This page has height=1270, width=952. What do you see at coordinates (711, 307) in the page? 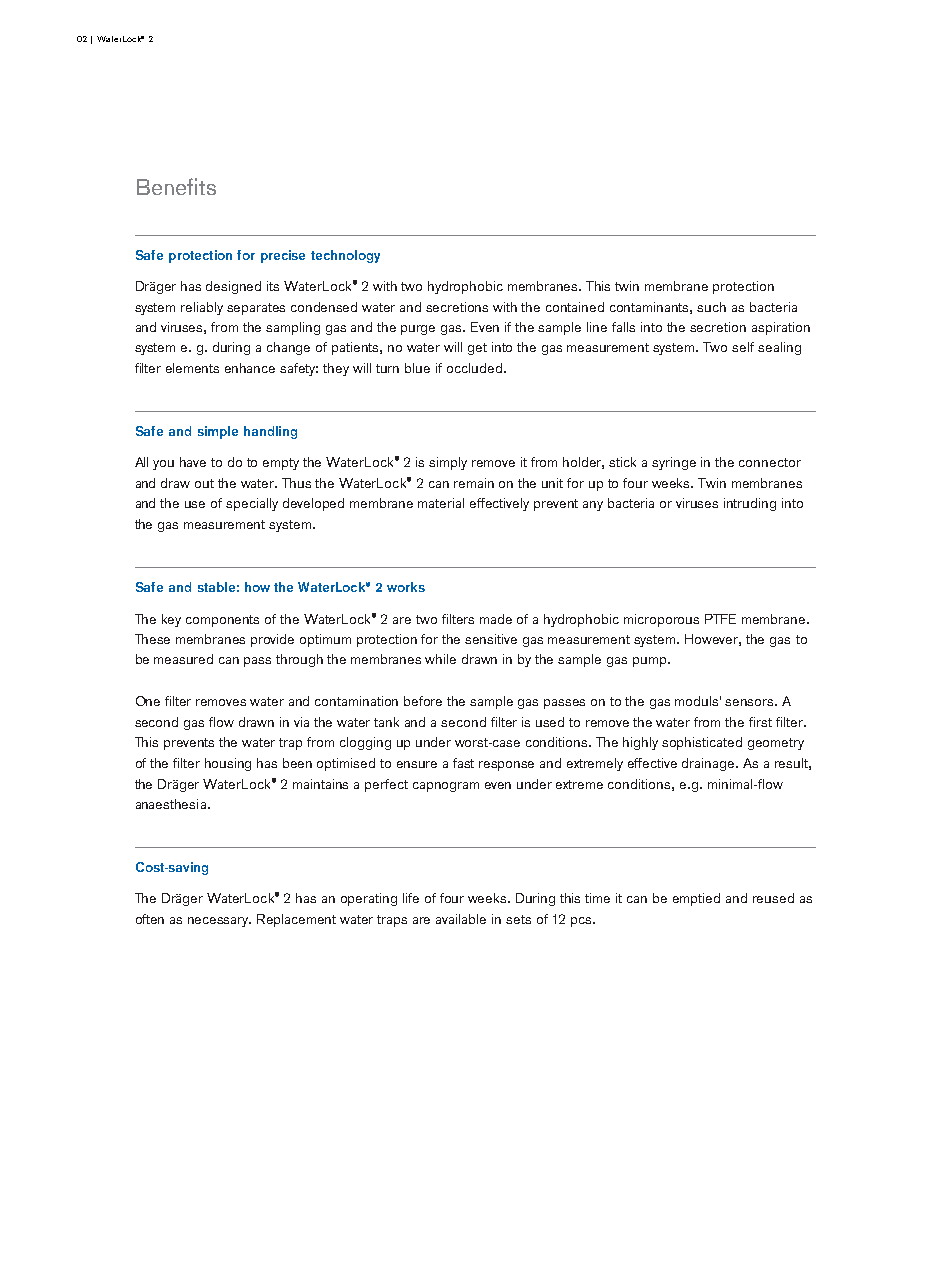
I see `such` at bounding box center [711, 307].
